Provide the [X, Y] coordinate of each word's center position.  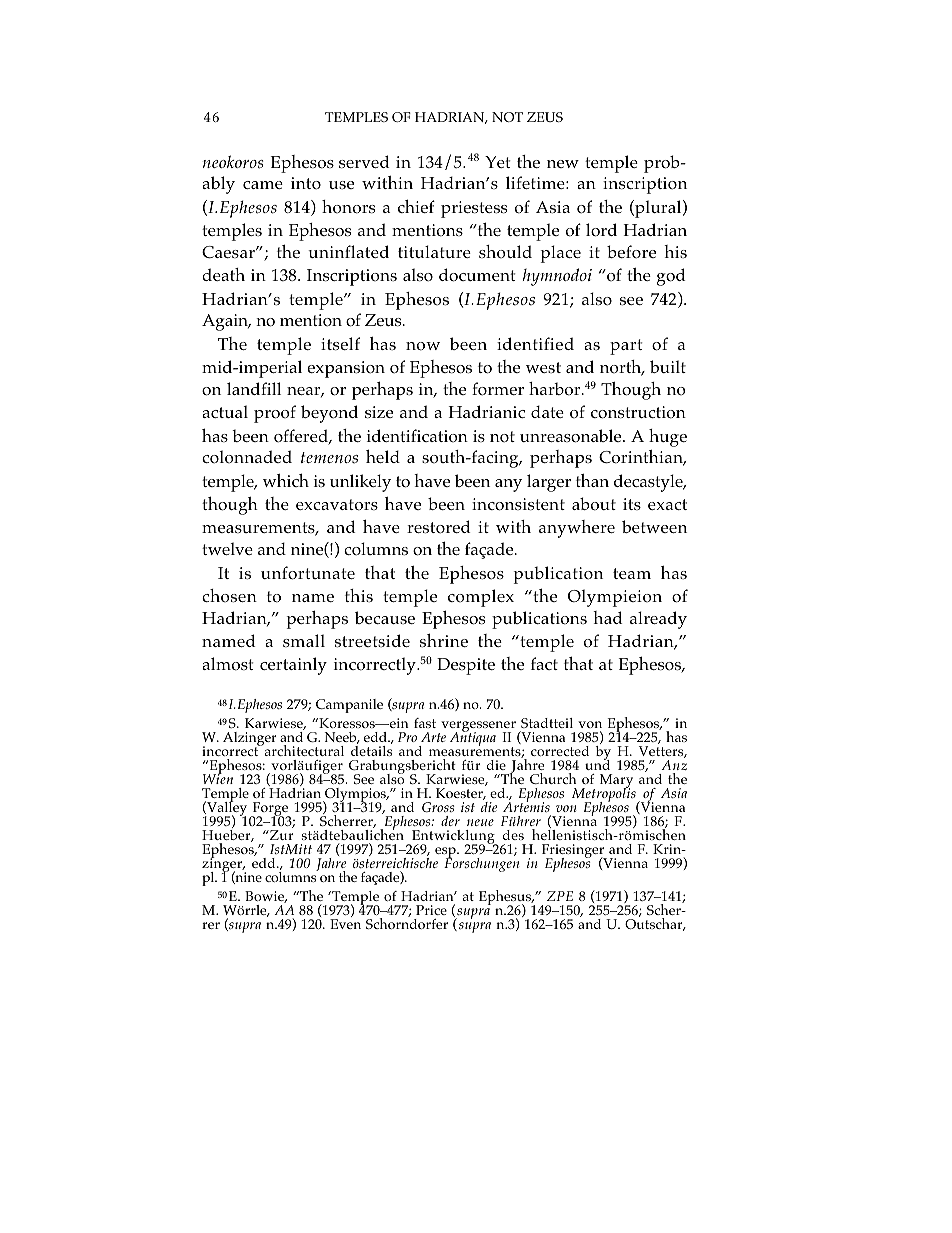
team [632, 573]
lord [601, 230]
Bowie [266, 897]
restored [439, 527]
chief [416, 206]
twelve [227, 548]
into [306, 183]
